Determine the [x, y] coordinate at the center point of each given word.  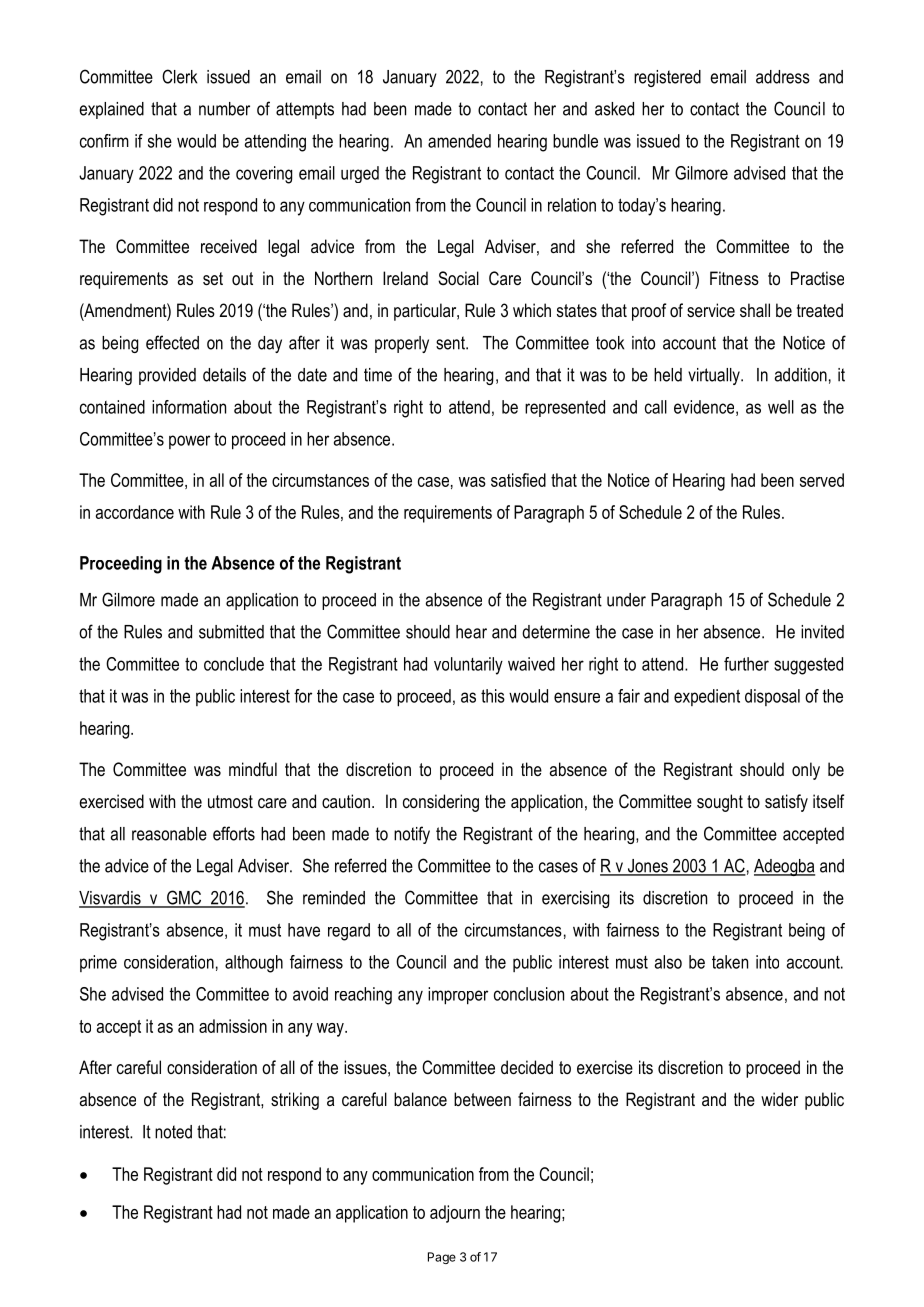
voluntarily [468, 666]
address [783, 77]
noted [173, 1132]
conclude [234, 664]
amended [459, 141]
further [746, 664]
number [224, 109]
